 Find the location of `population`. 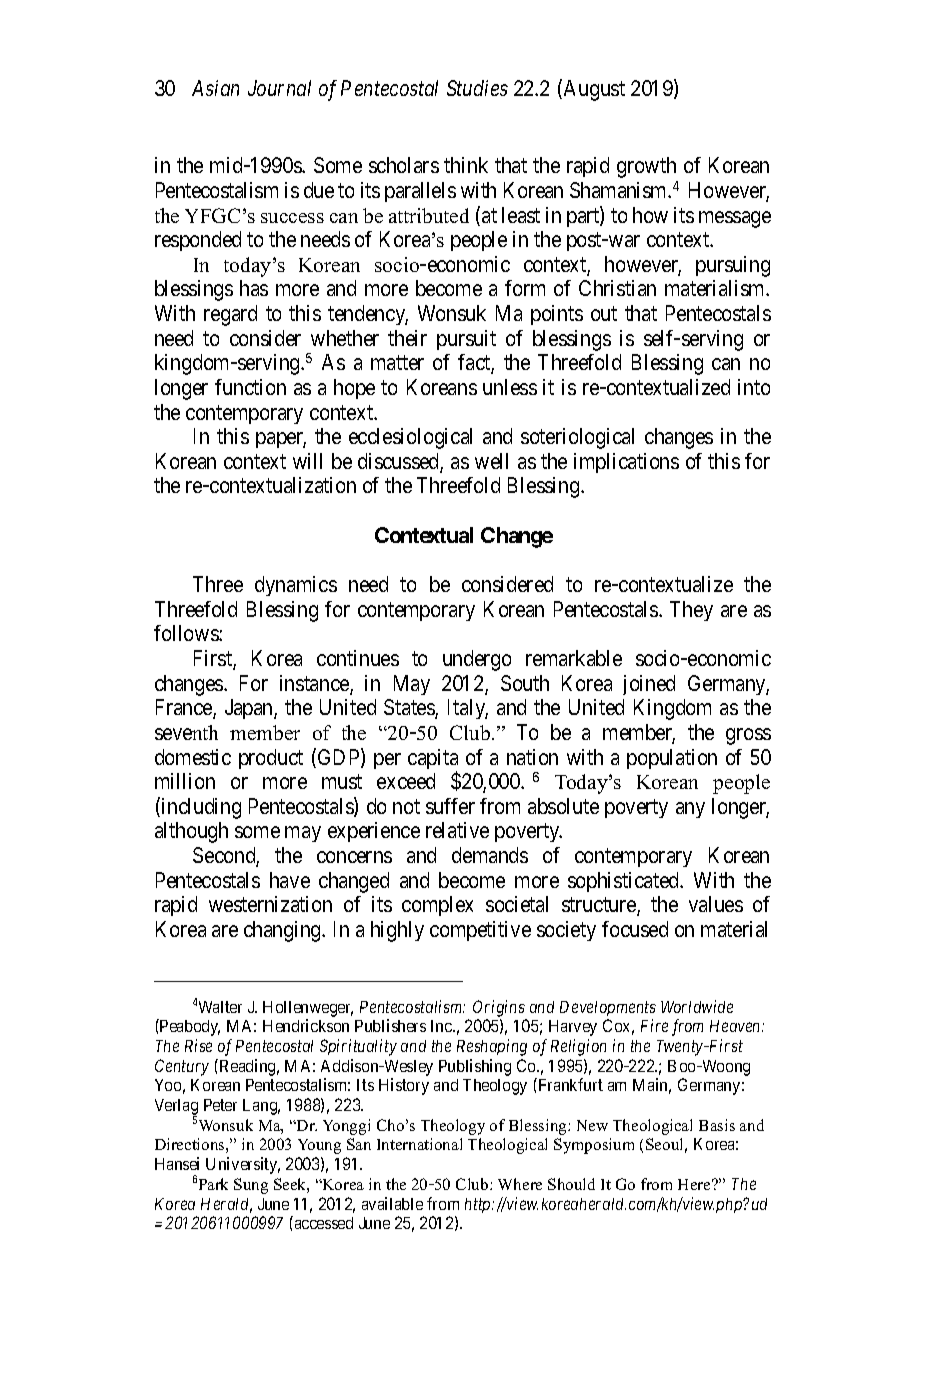

population is located at coordinates (672, 759).
